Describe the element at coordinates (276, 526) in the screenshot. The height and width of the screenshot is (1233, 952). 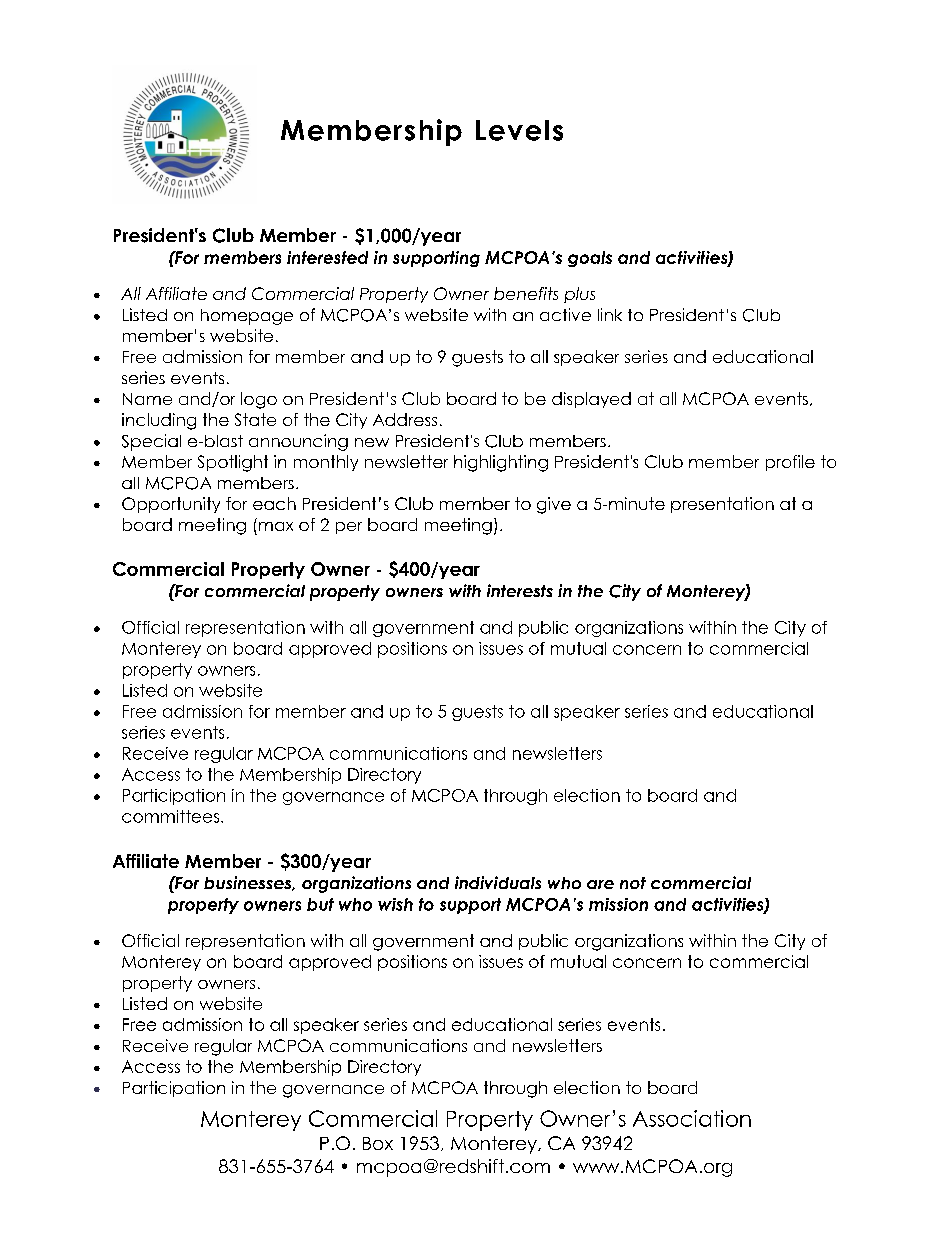
I see `max` at that location.
